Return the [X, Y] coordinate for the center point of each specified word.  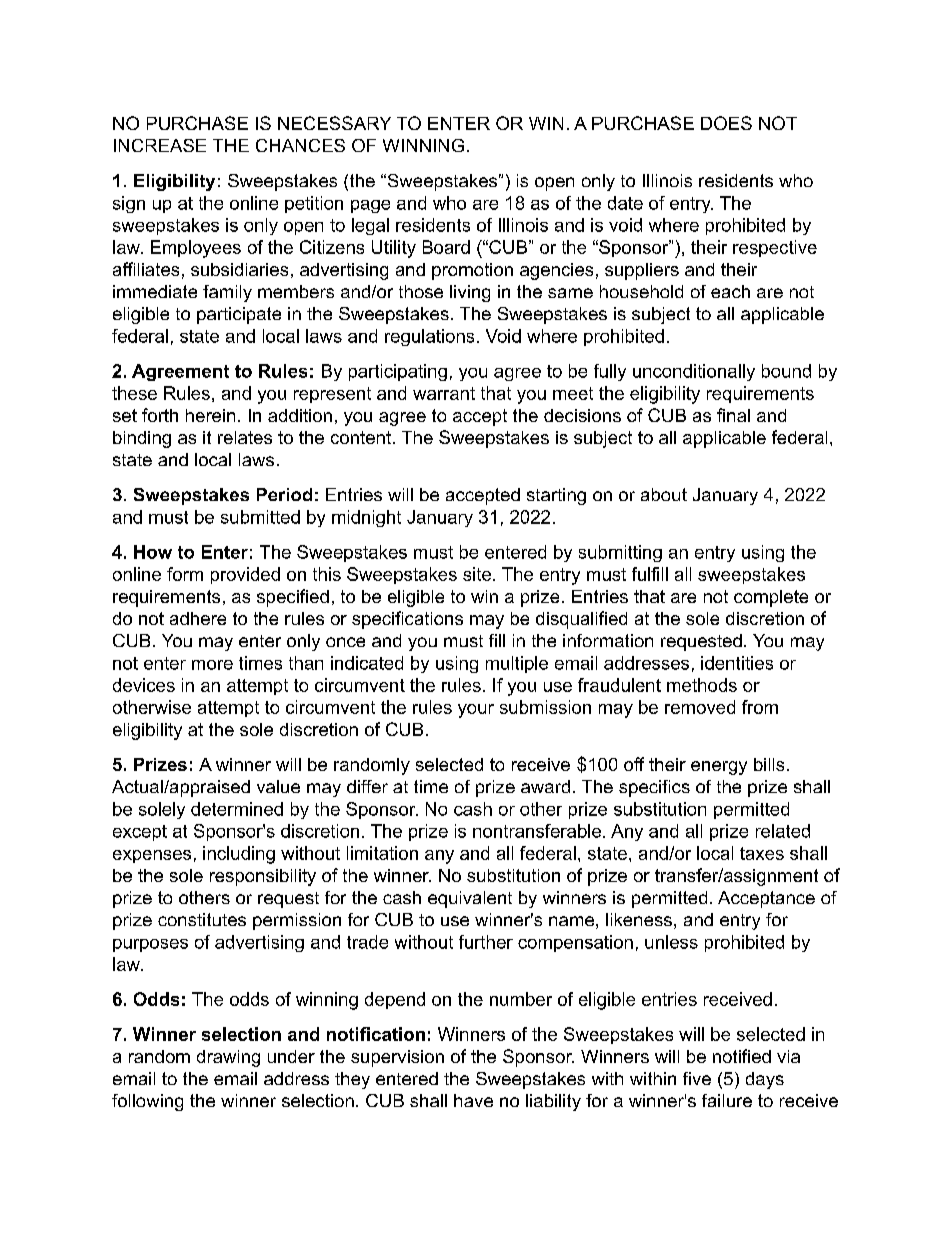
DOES [726, 123]
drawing [228, 1058]
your [476, 711]
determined [237, 809]
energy [719, 768]
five [697, 1078]
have [473, 1100]
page [370, 206]
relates [245, 437]
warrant [444, 393]
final [733, 415]
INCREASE [160, 145]
